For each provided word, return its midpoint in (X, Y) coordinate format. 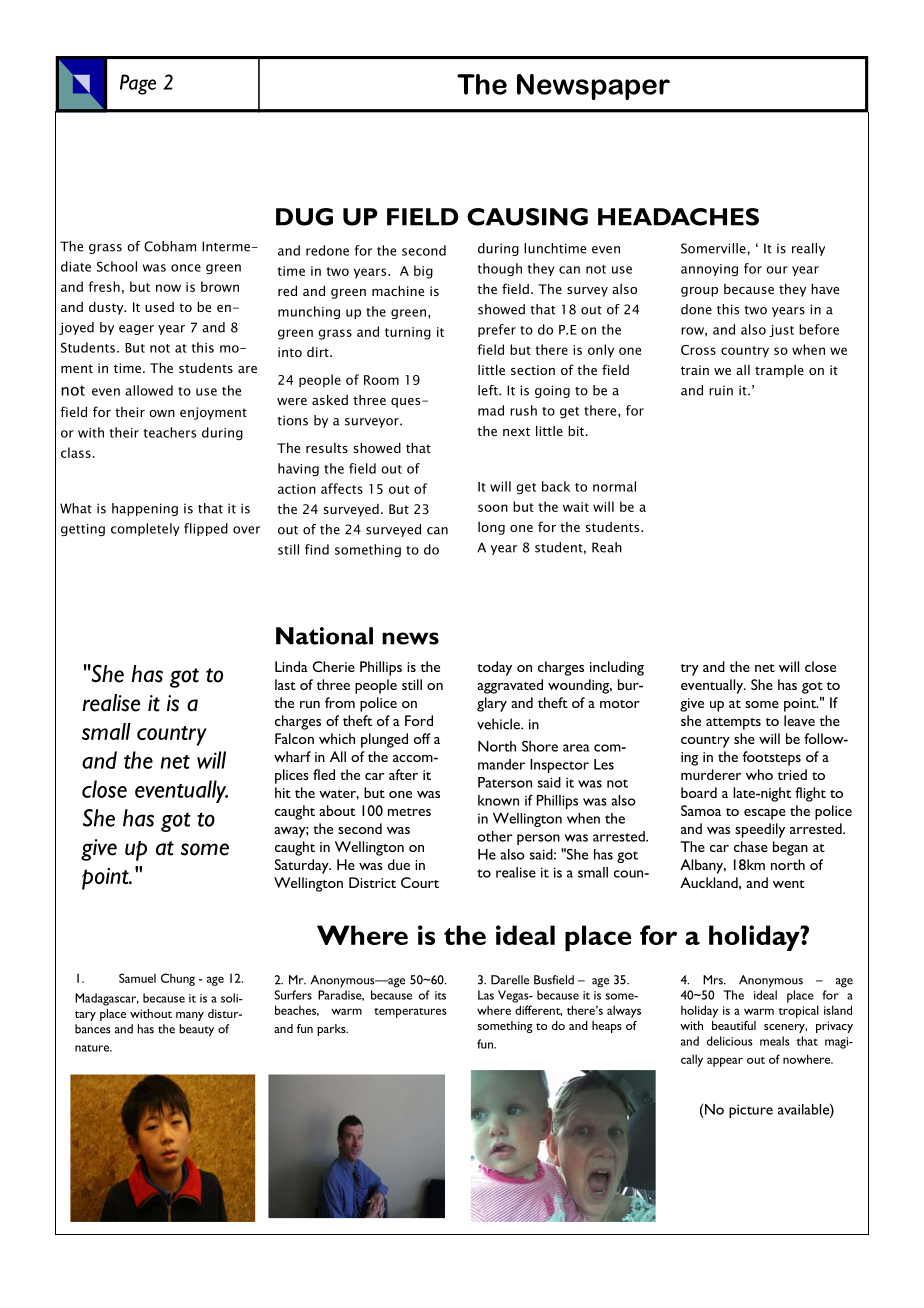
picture (751, 1111)
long (491, 528)
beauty (196, 1030)
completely (145, 529)
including (617, 668)
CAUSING (527, 217)
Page (138, 84)
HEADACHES (678, 217)
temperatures (410, 1013)
